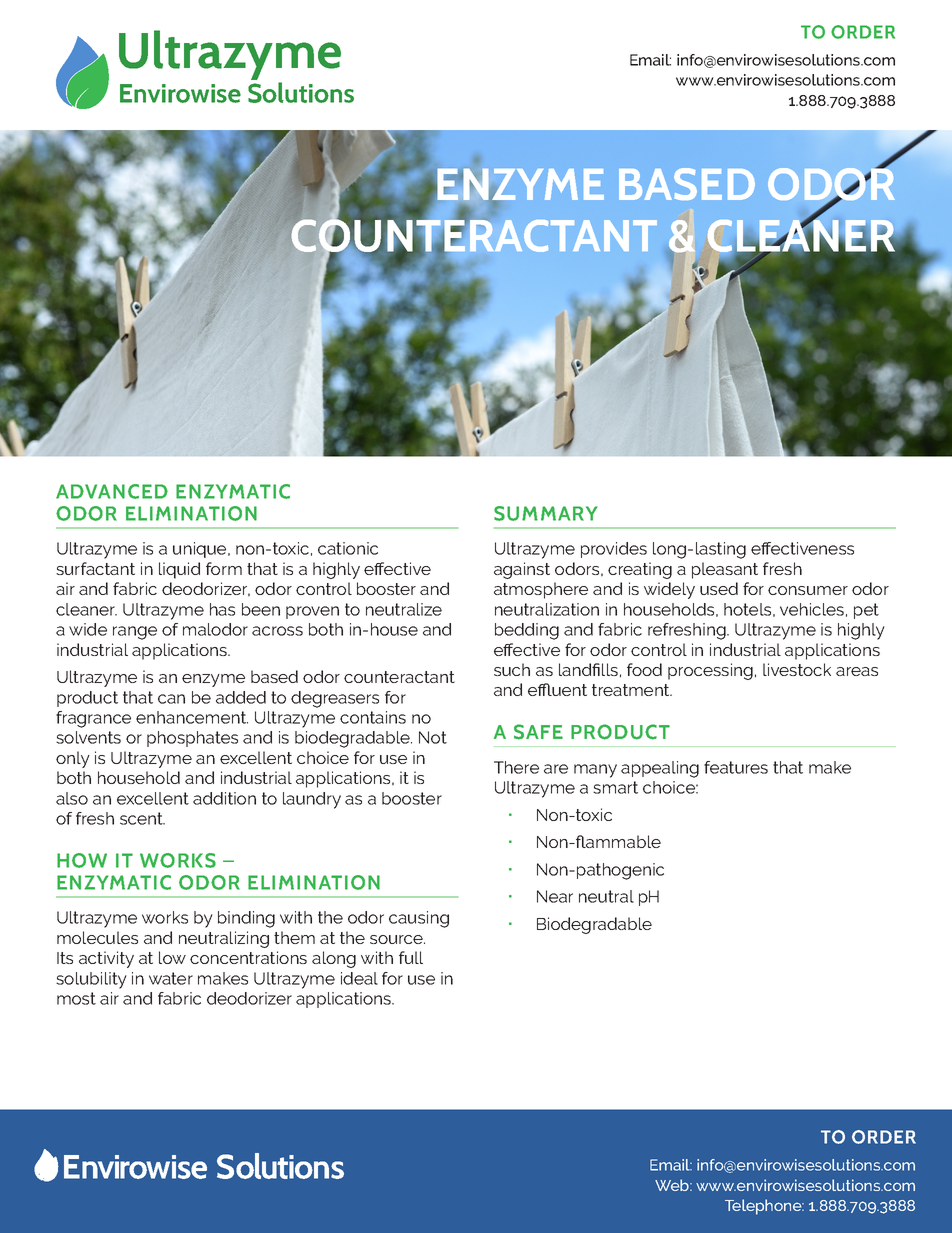 The image size is (952, 1233). What do you see at coordinates (555, 896) in the image?
I see `Near` at bounding box center [555, 896].
